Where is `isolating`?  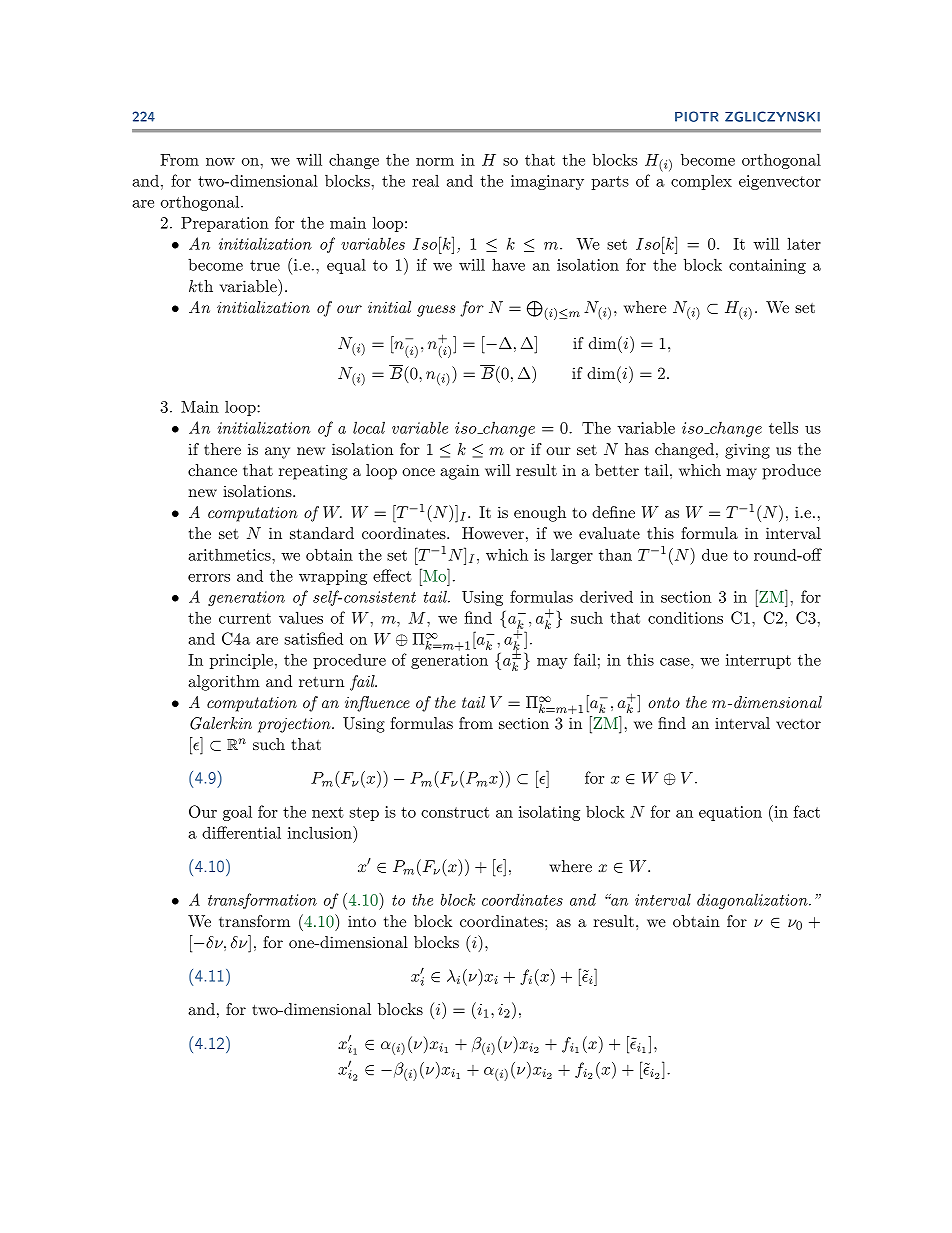
isolating is located at coordinates (549, 813).
